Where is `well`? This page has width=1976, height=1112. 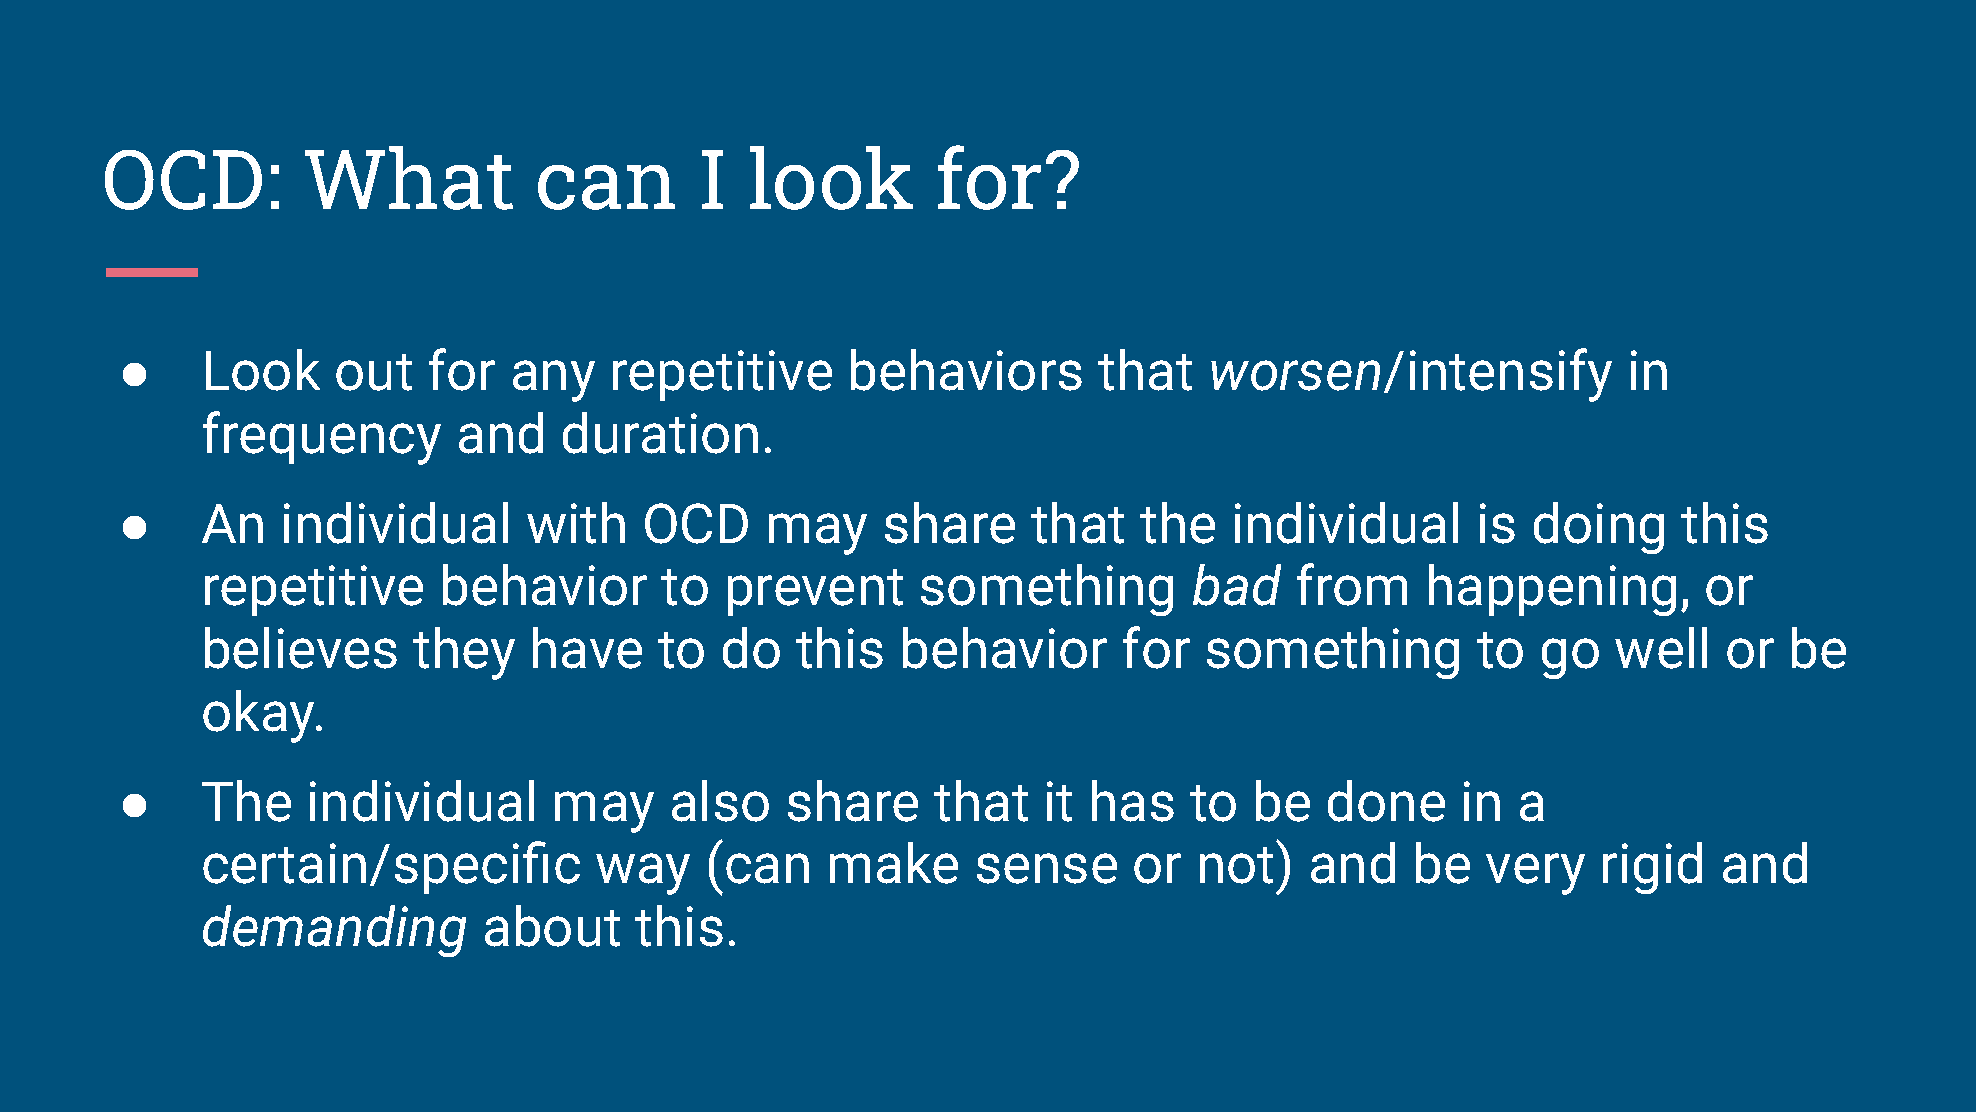
well is located at coordinates (1661, 648).
